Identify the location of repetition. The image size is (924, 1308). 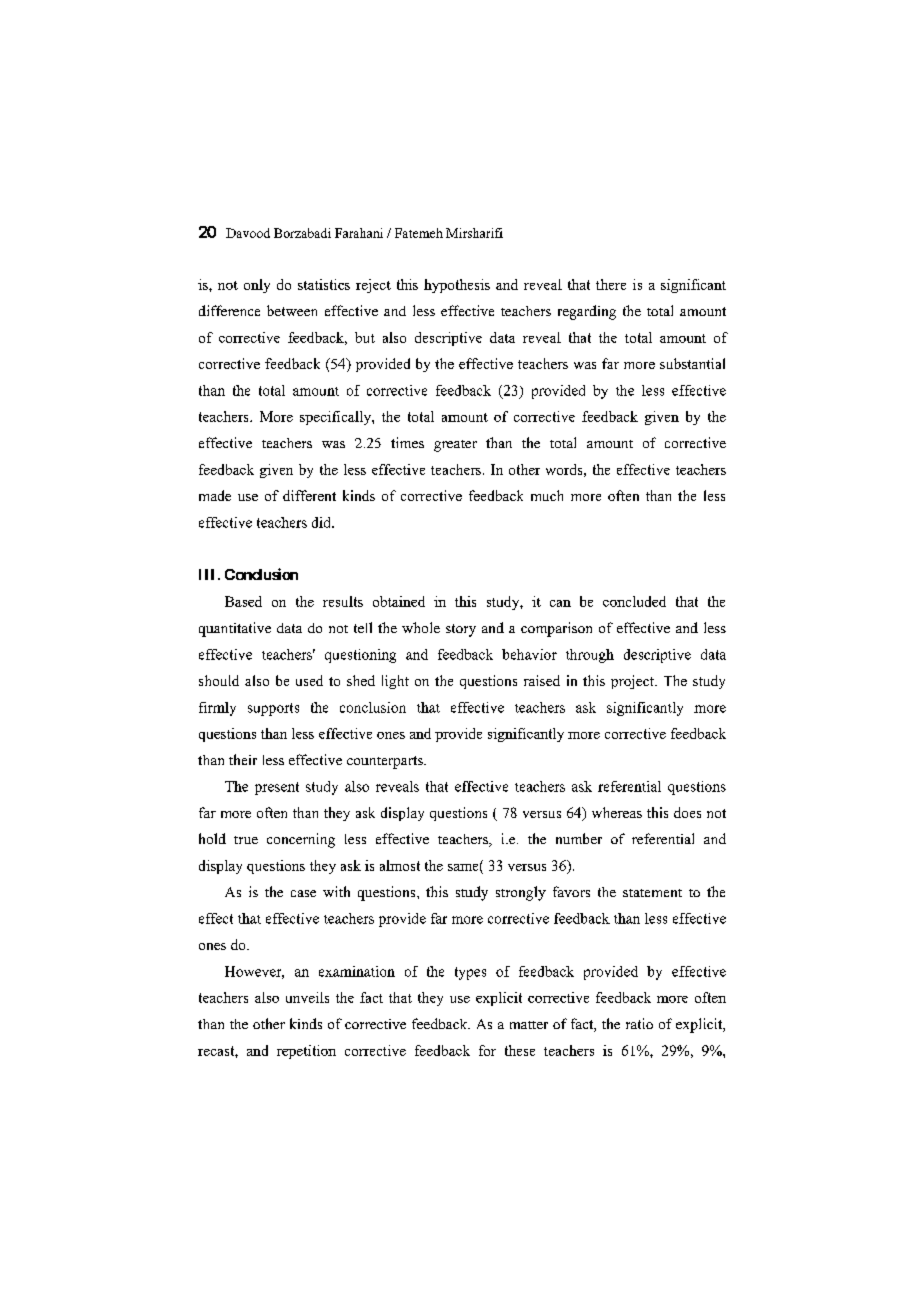
(306, 1052).
